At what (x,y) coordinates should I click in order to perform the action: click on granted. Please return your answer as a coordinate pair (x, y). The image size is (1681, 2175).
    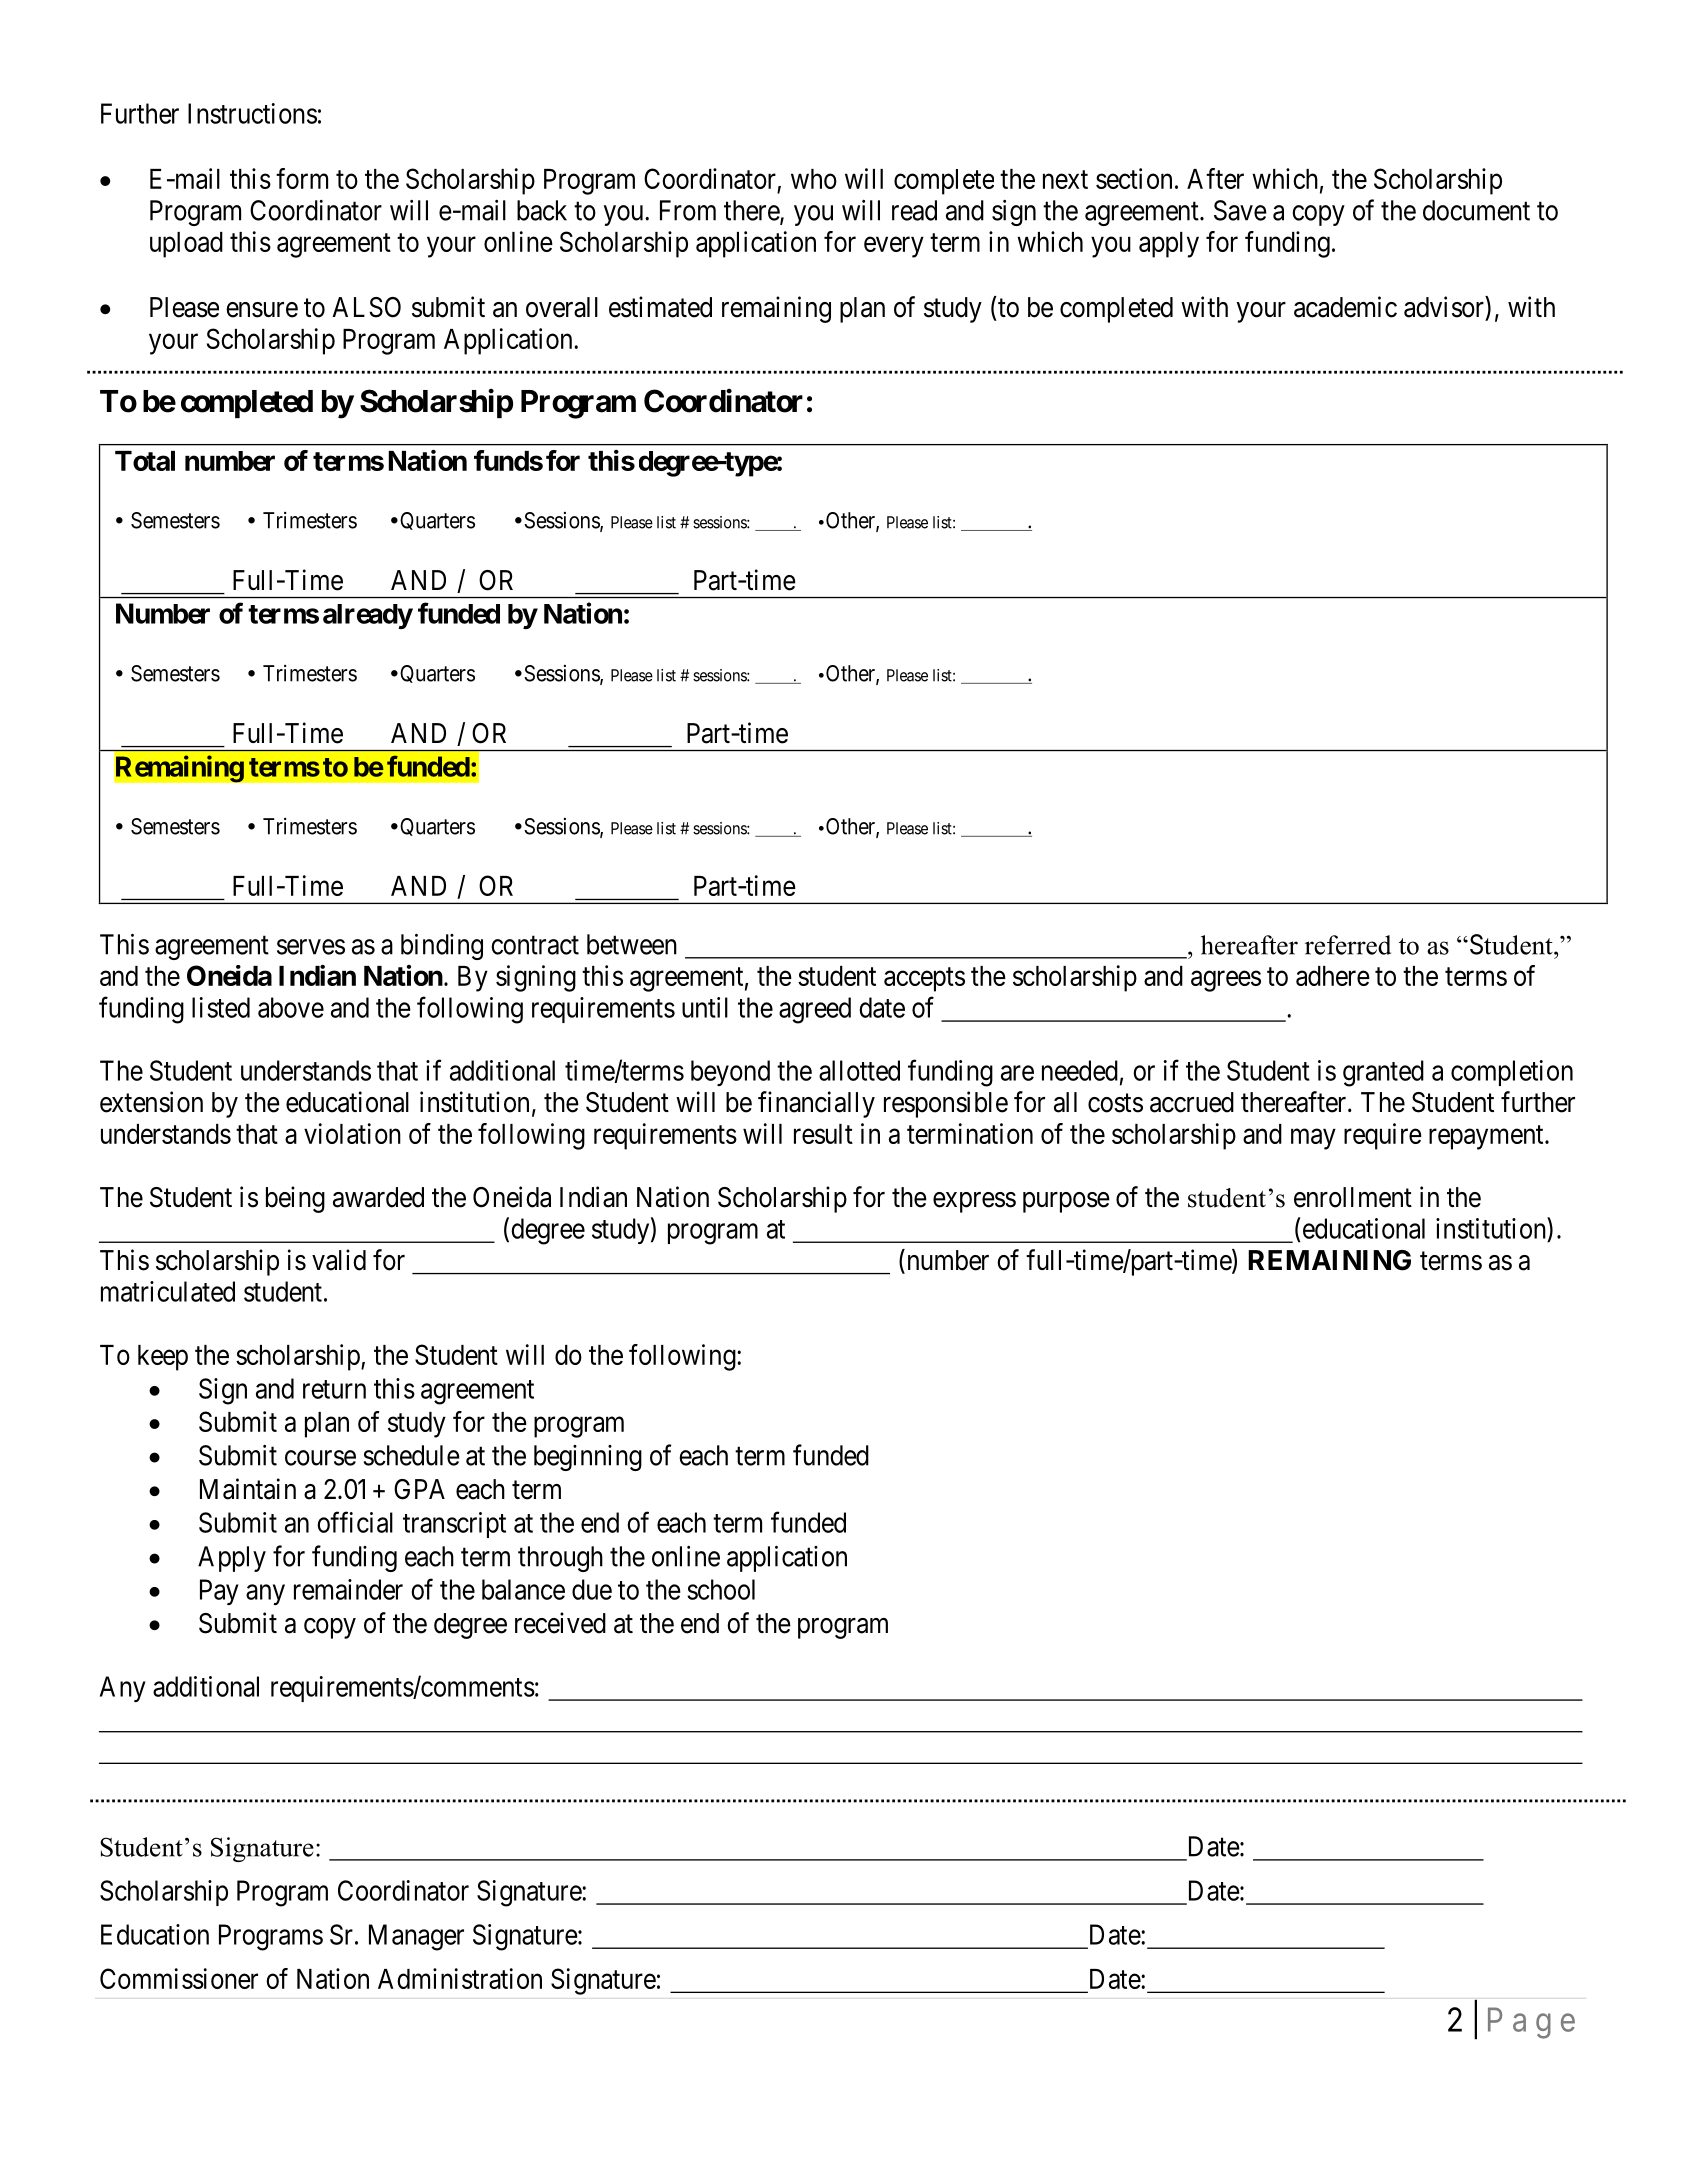
    Looking at the image, I should click on (1383, 1073).
